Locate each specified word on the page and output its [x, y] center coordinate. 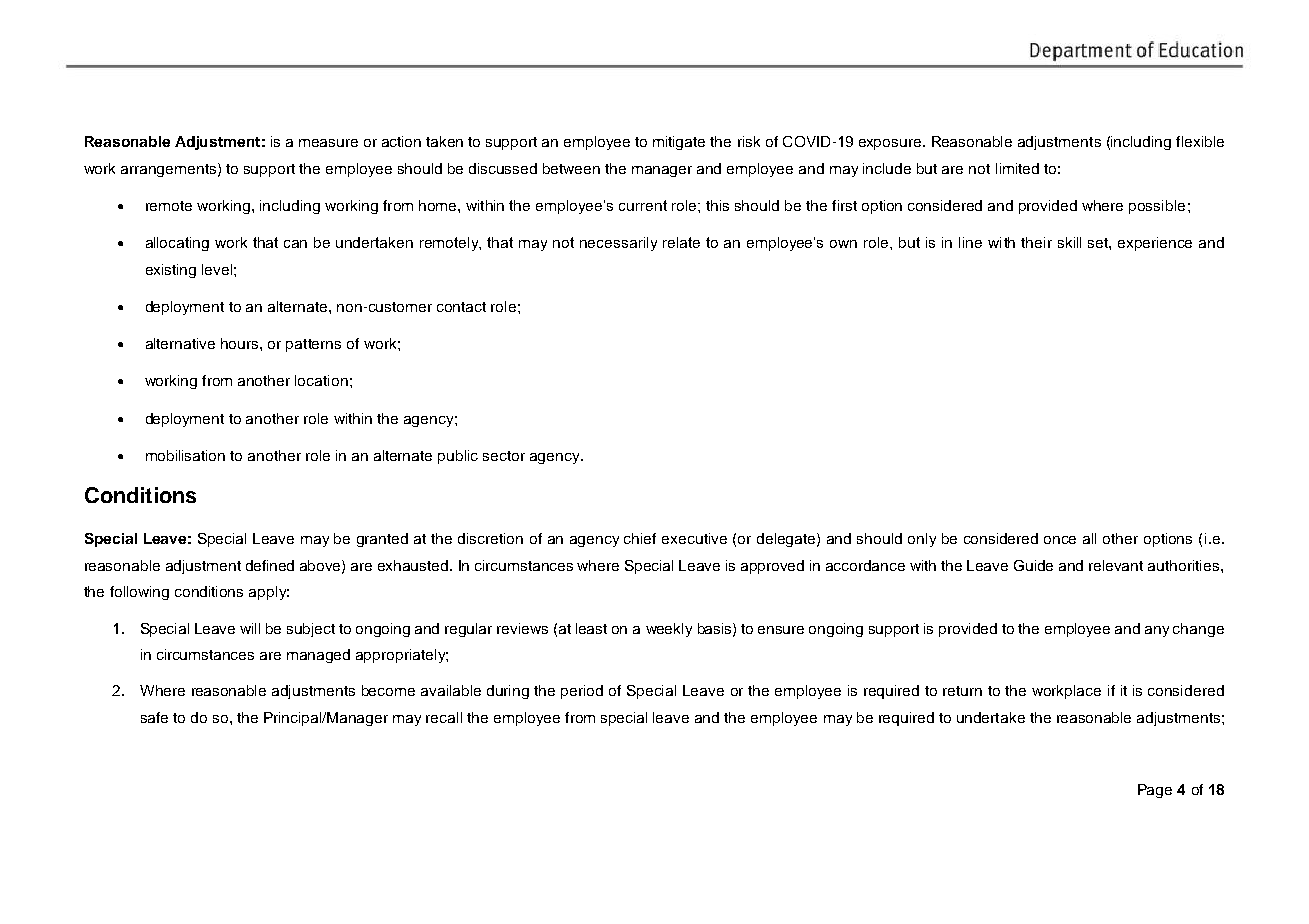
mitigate [679, 143]
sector [504, 456]
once [1060, 540]
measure [328, 143]
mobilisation [185, 455]
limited [1017, 168]
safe [154, 717]
